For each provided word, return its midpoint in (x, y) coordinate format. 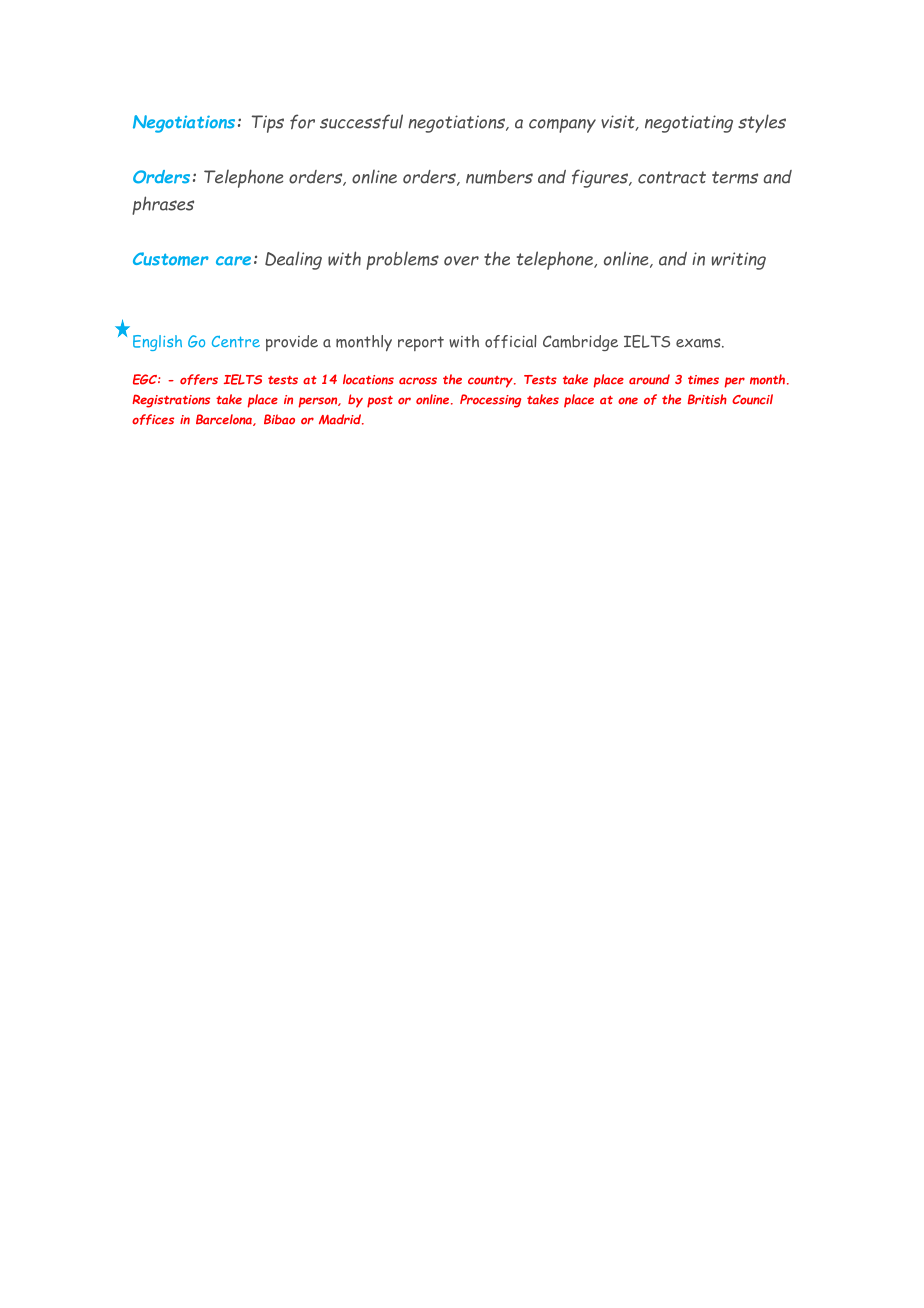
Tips (268, 124)
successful (361, 122)
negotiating (689, 124)
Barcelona (225, 420)
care (233, 261)
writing (739, 261)
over (461, 261)
